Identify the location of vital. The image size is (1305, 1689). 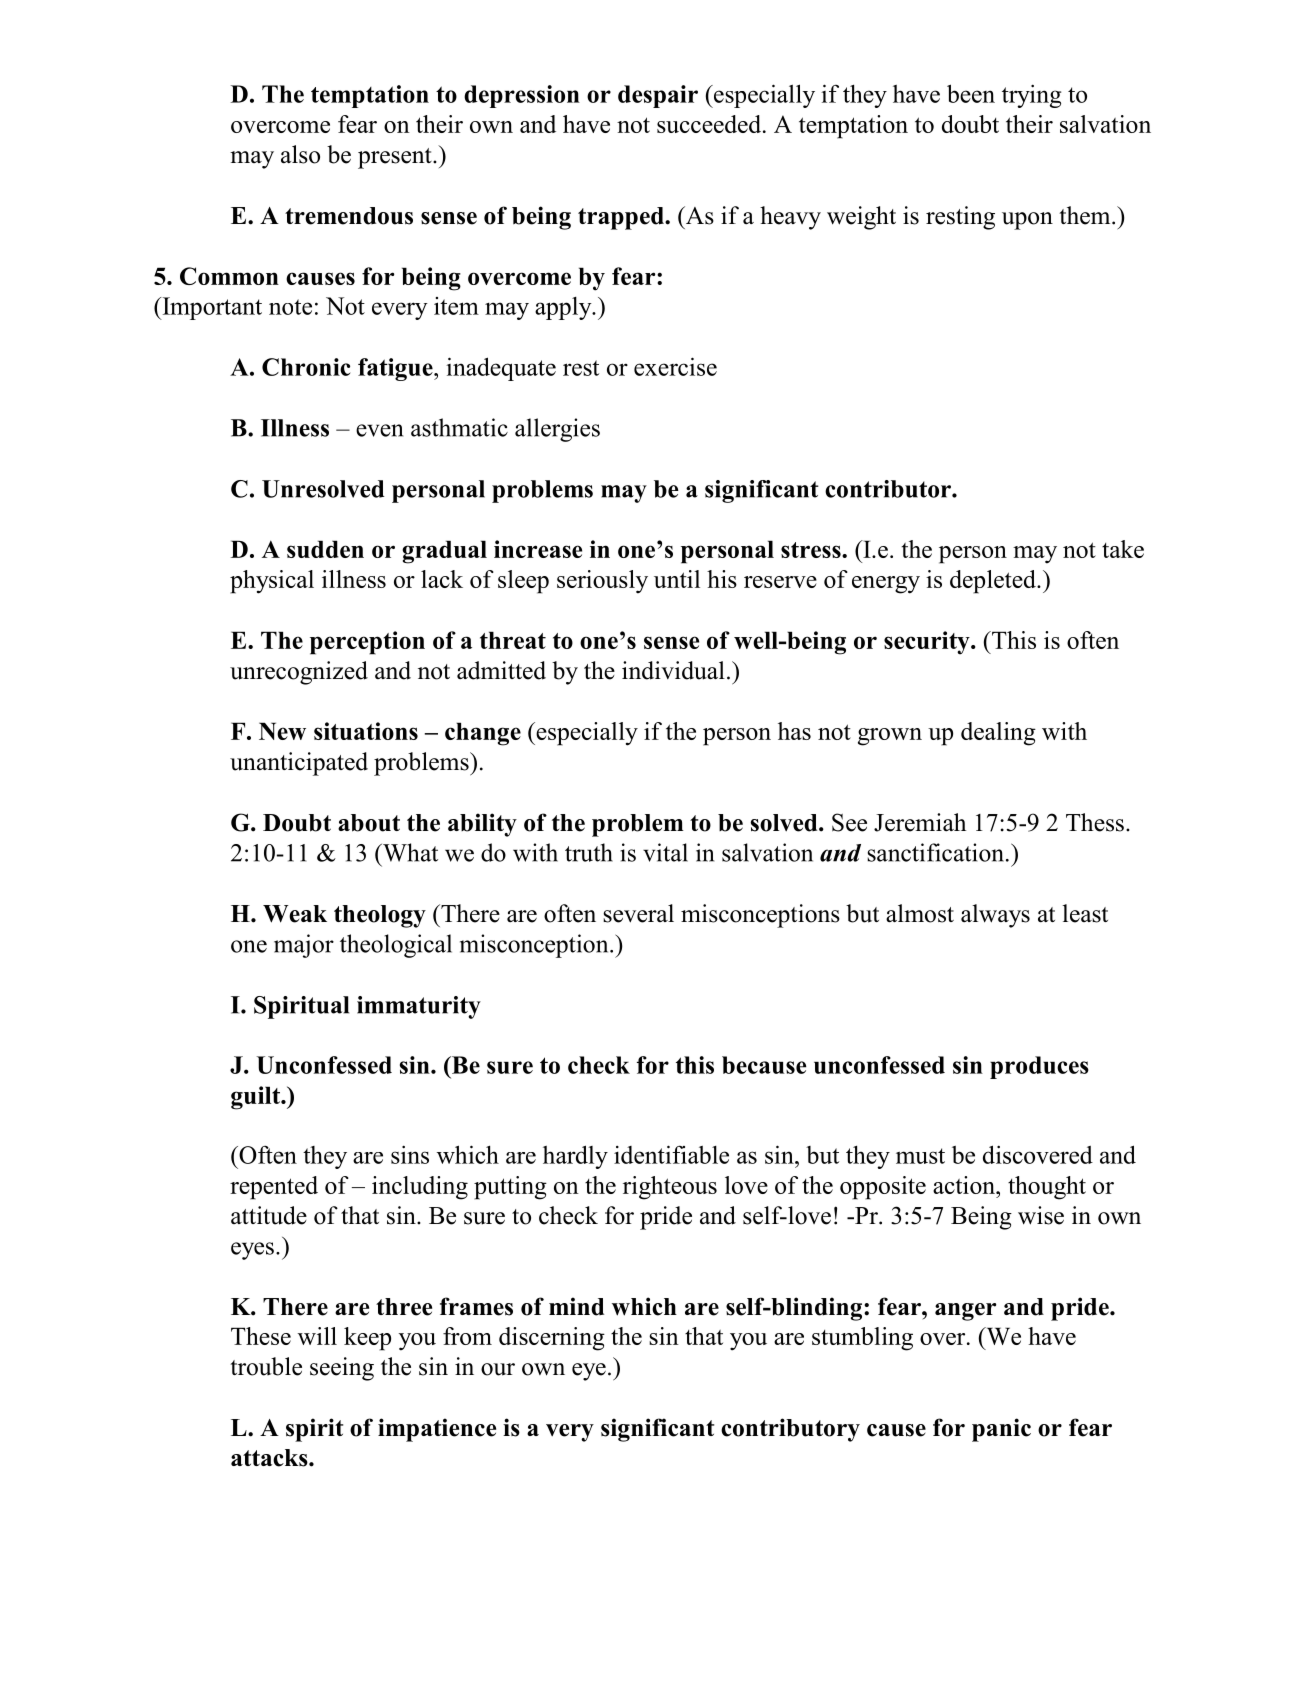
(665, 852).
